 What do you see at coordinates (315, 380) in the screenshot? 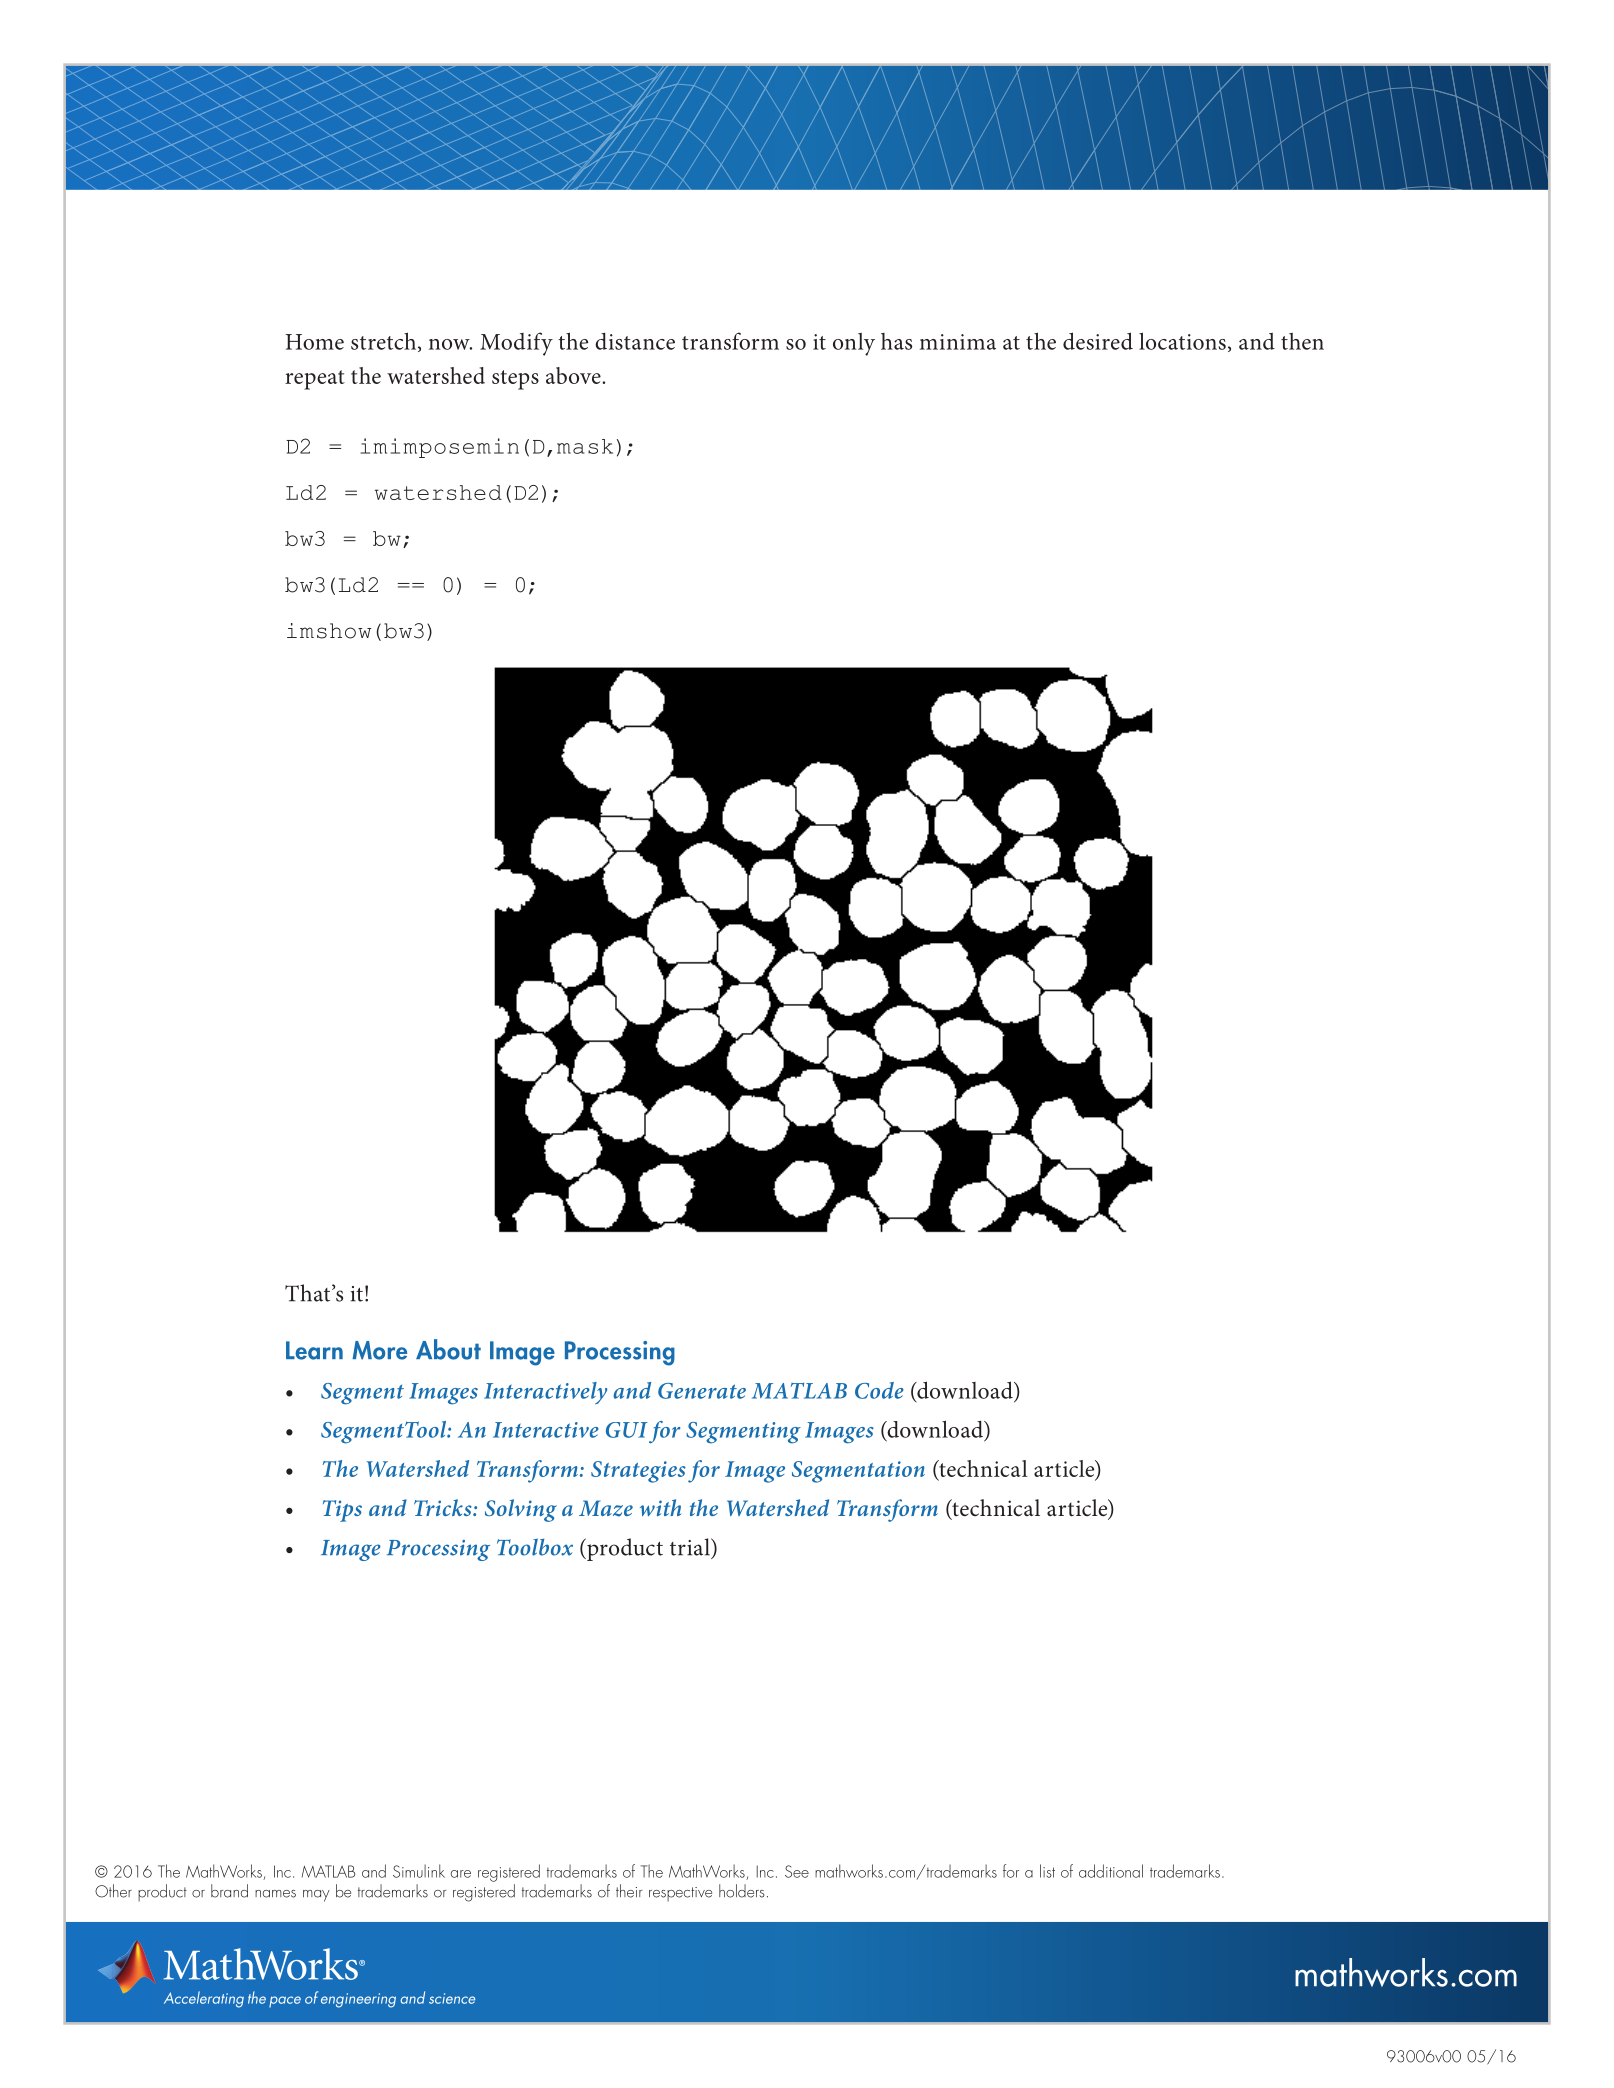
I see `repeat` at bounding box center [315, 380].
